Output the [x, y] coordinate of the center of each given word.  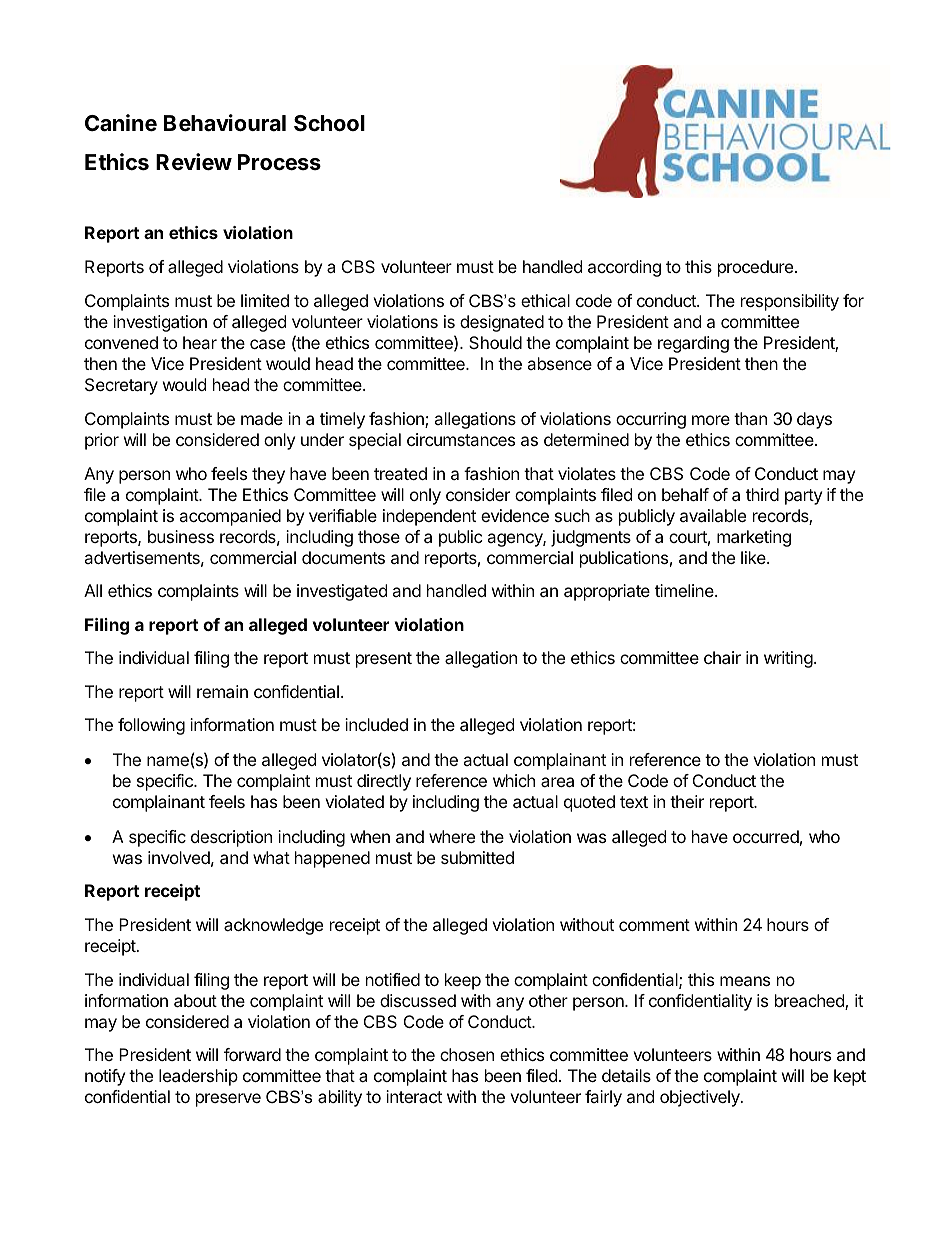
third [762, 494]
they [268, 475]
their [687, 801]
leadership [198, 1077]
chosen [467, 1054]
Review [194, 162]
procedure [755, 268]
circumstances [461, 439]
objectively [701, 1098]
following [151, 726]
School [329, 123]
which [514, 780]
